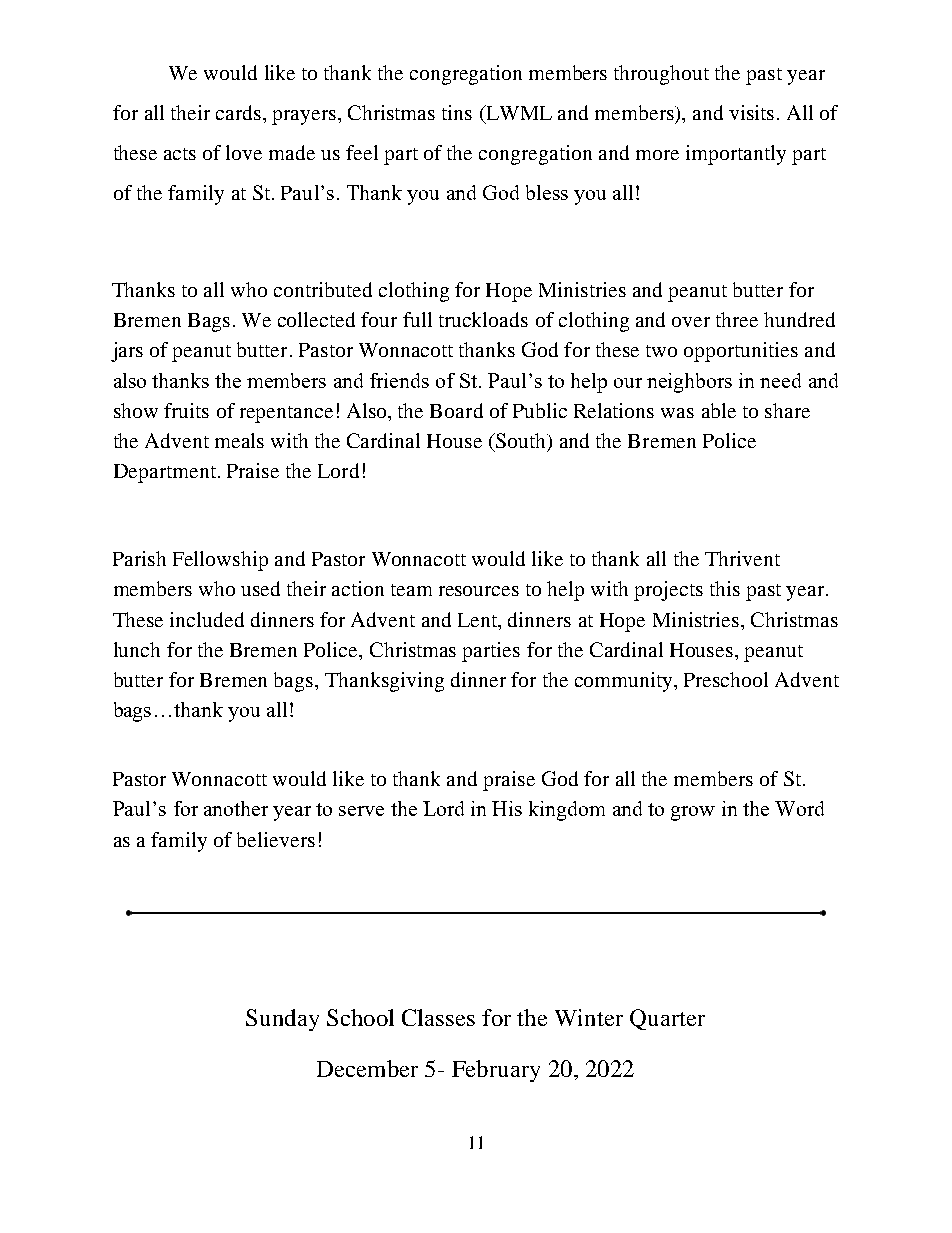 The image size is (952, 1233). What do you see at coordinates (741, 352) in the document?
I see `opportunities` at bounding box center [741, 352].
